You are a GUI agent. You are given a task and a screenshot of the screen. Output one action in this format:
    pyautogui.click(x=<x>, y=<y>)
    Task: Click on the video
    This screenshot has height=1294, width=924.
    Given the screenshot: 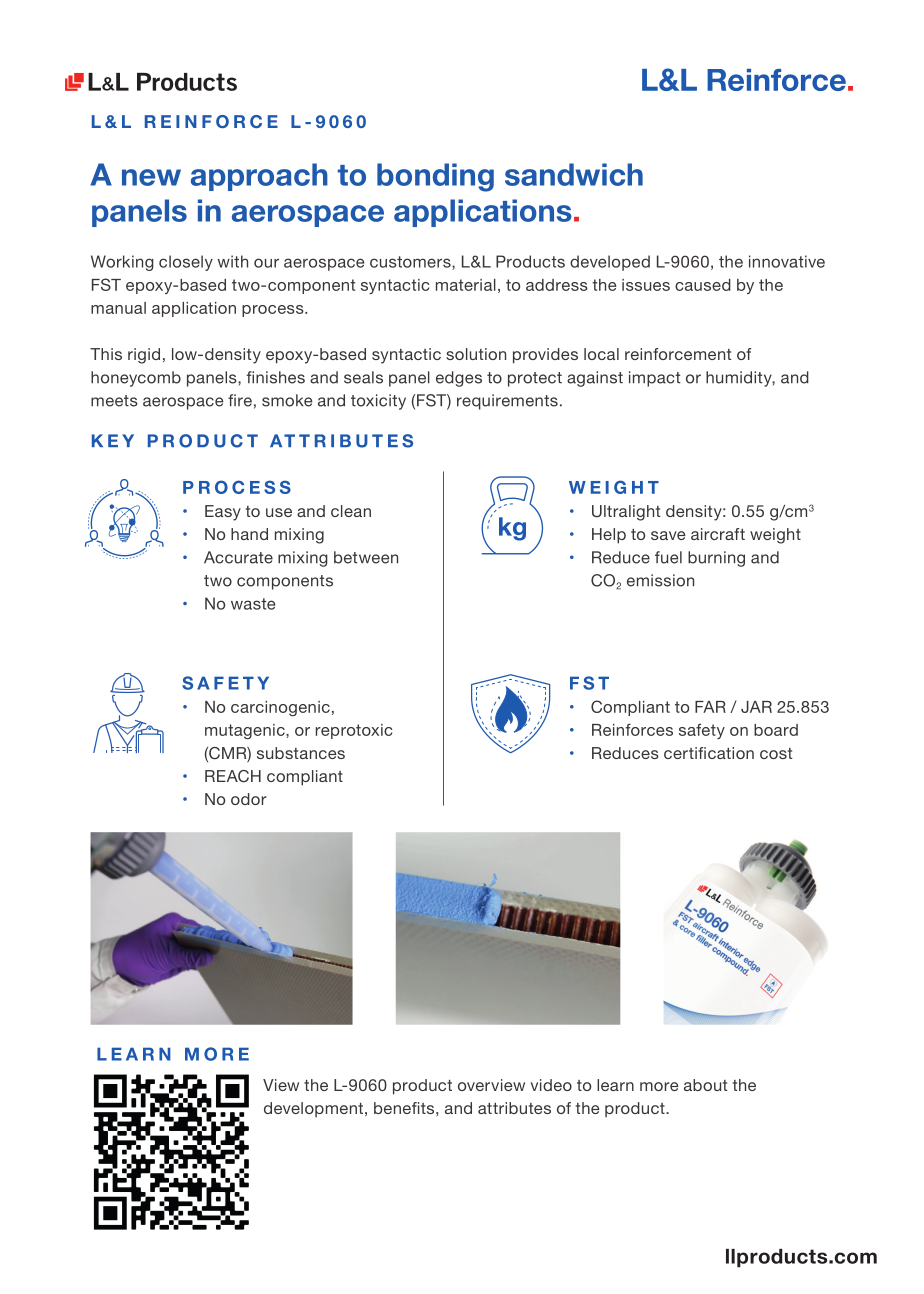 What is the action you would take?
    pyautogui.click(x=551, y=1085)
